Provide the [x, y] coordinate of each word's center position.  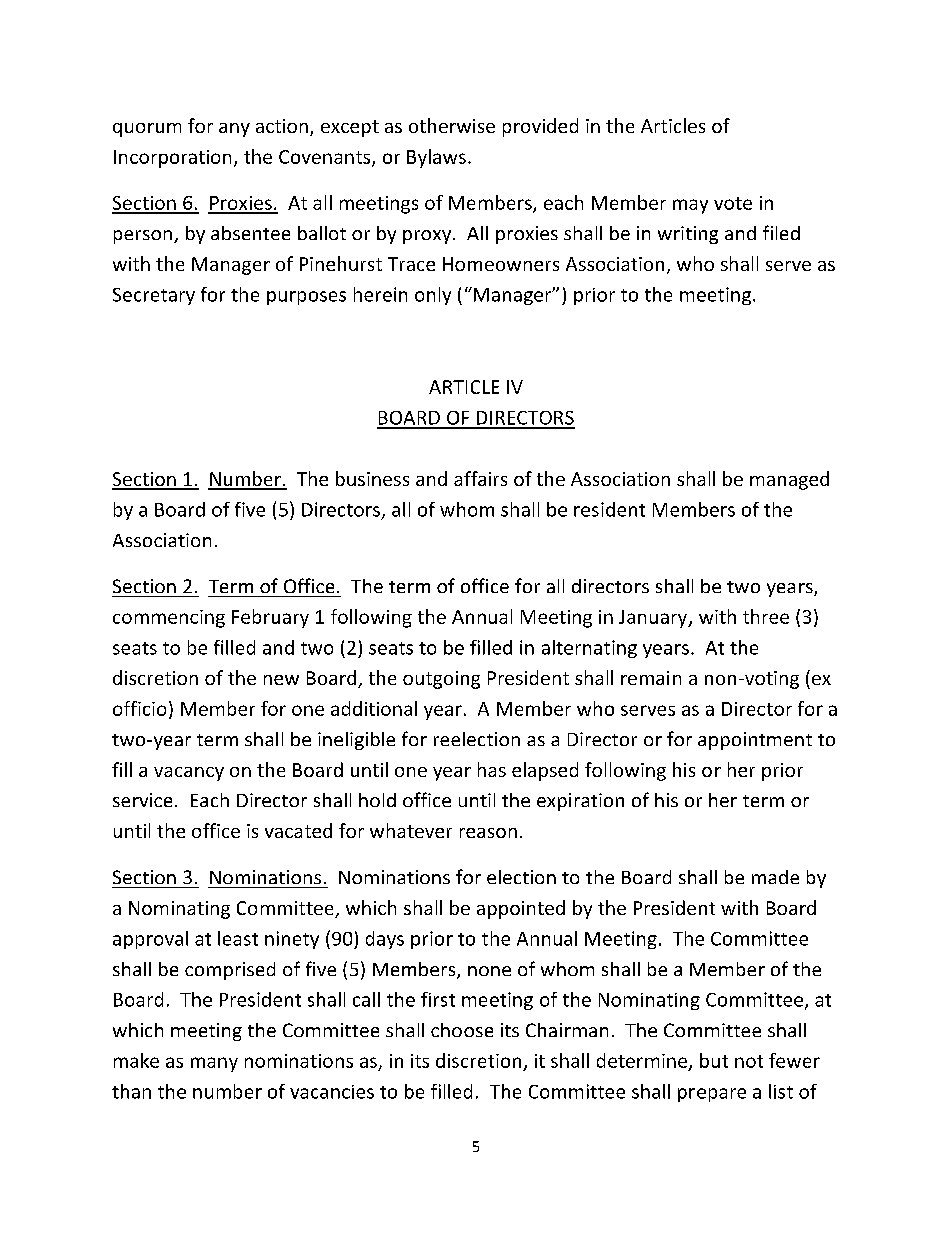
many [214, 1064]
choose [462, 1030]
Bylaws [436, 158]
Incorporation [172, 159]
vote [733, 203]
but [714, 1060]
